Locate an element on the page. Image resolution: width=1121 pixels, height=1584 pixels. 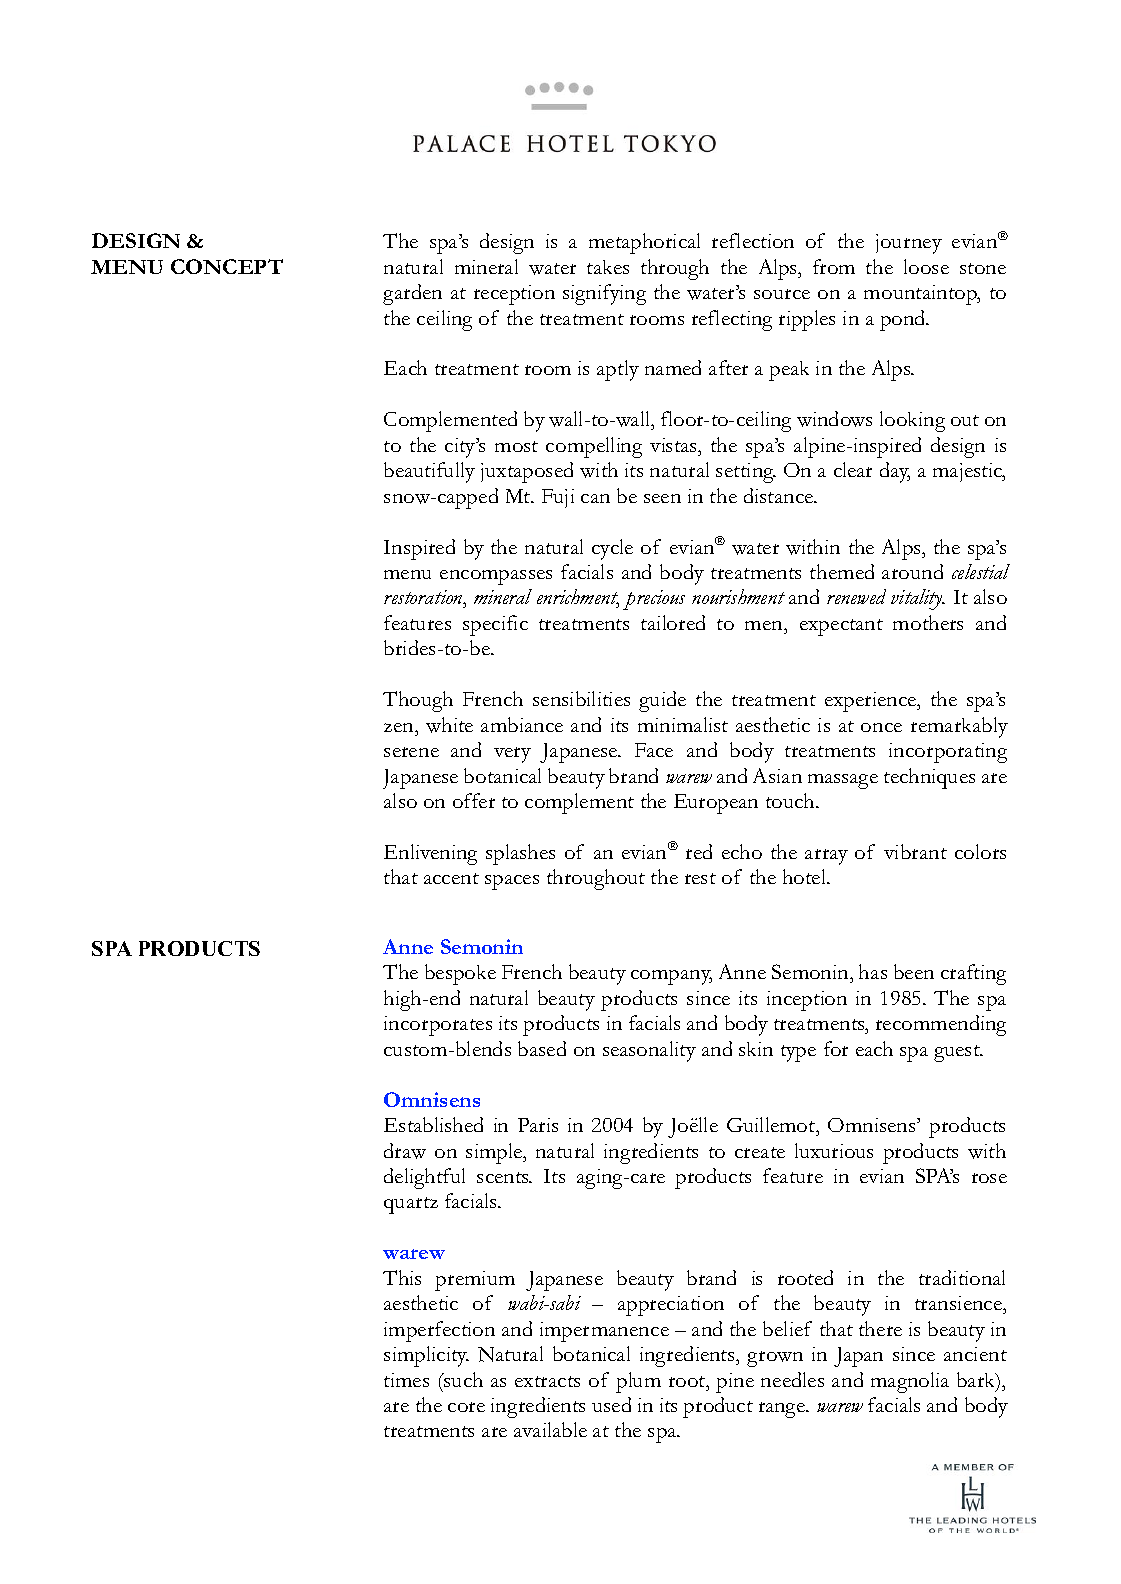
reception is located at coordinates (514, 295).
